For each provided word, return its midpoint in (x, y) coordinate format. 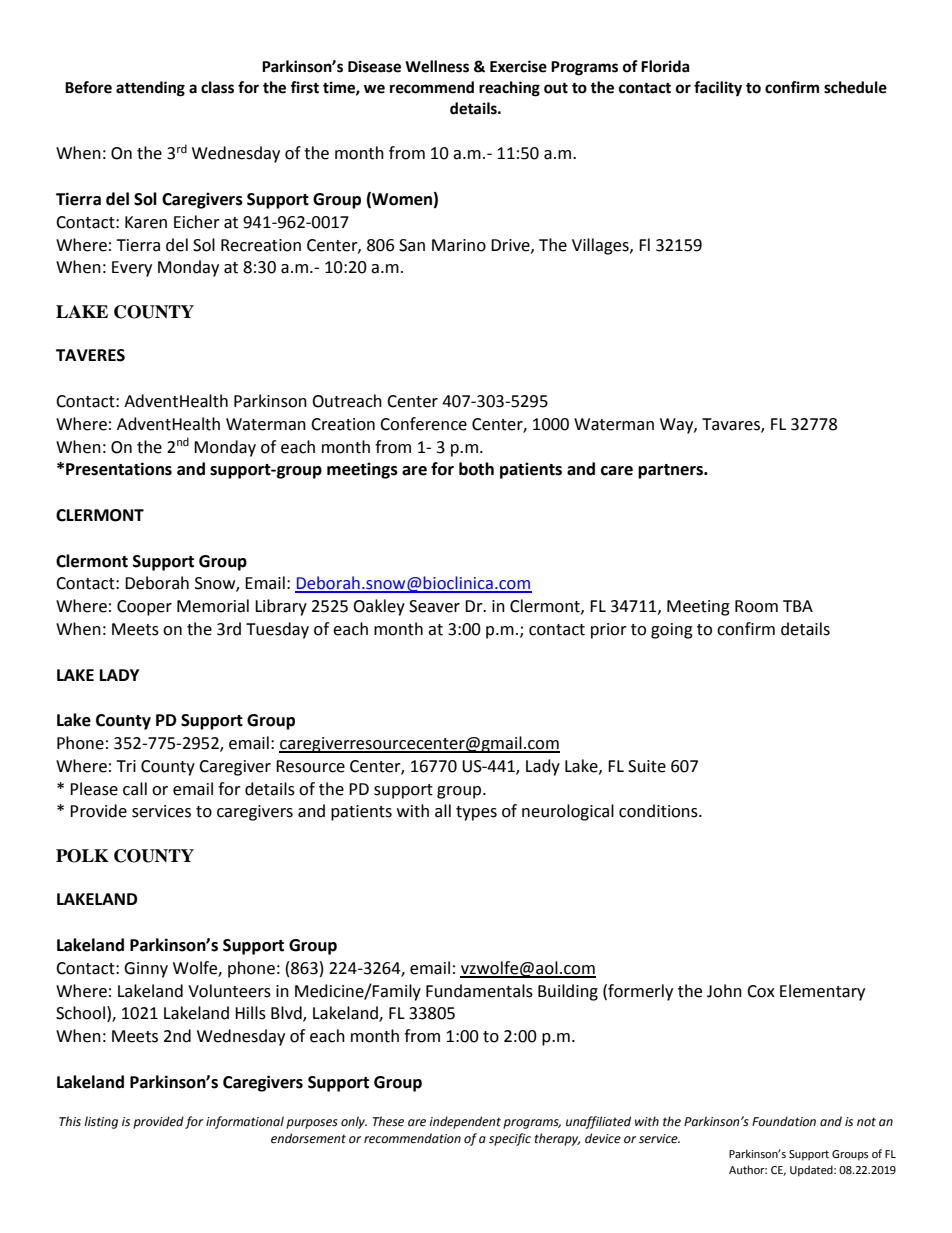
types (476, 813)
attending (150, 89)
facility (718, 89)
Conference (423, 424)
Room (756, 606)
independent (465, 1122)
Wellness (437, 66)
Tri (126, 766)
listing (101, 1122)
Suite (647, 766)
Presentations (119, 469)
